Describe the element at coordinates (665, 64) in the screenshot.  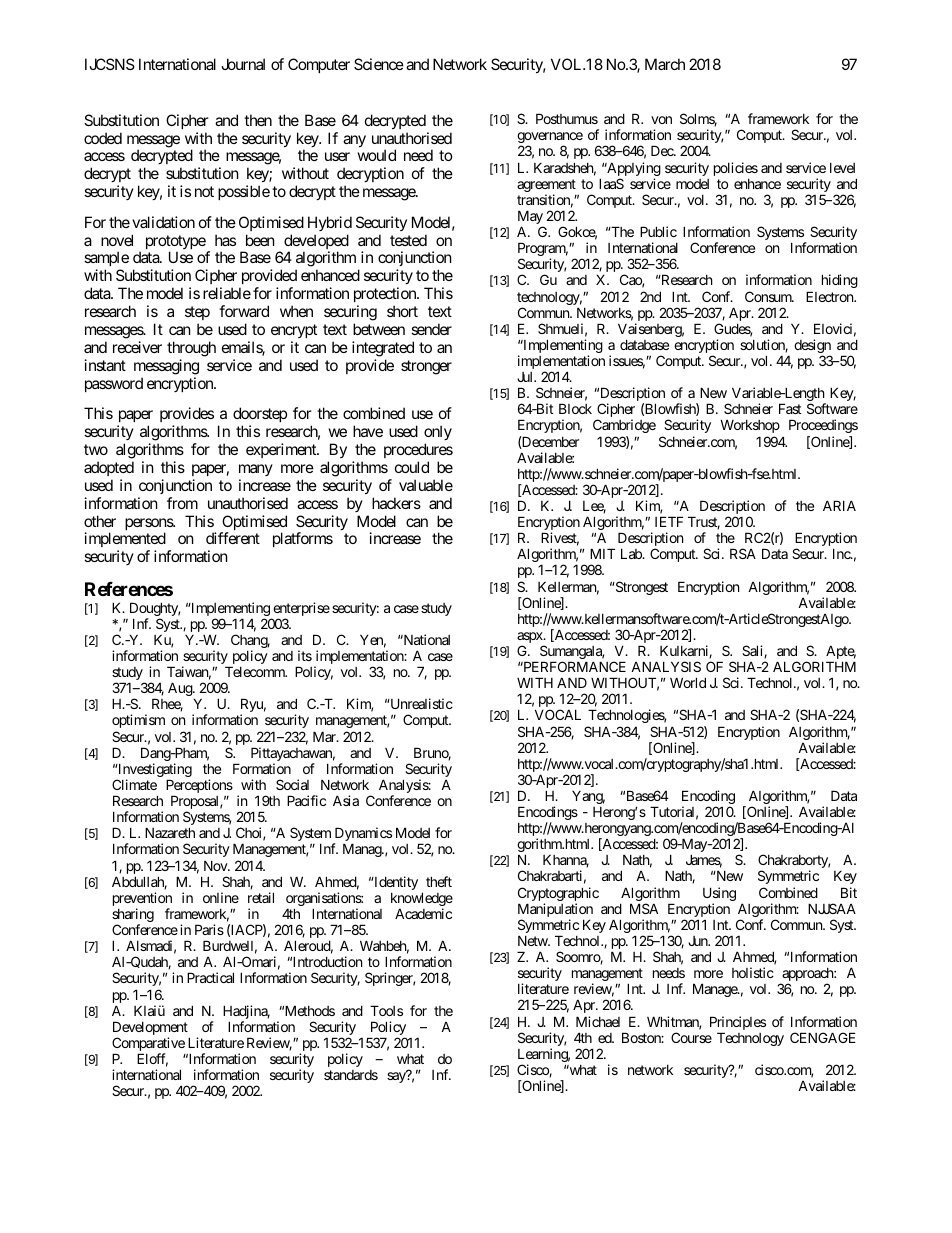
I see `March` at that location.
